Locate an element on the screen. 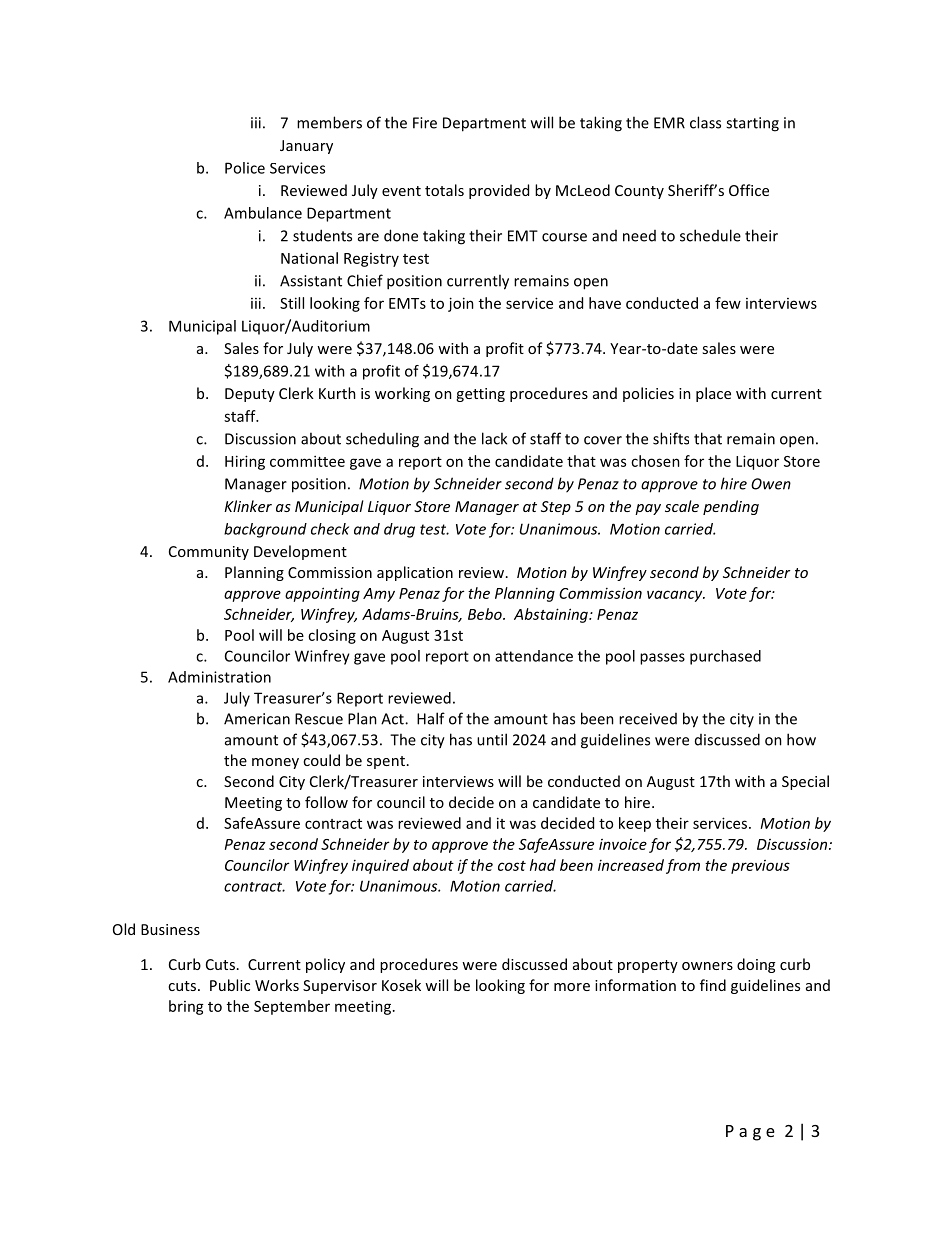 The image size is (952, 1233). place is located at coordinates (713, 394).
